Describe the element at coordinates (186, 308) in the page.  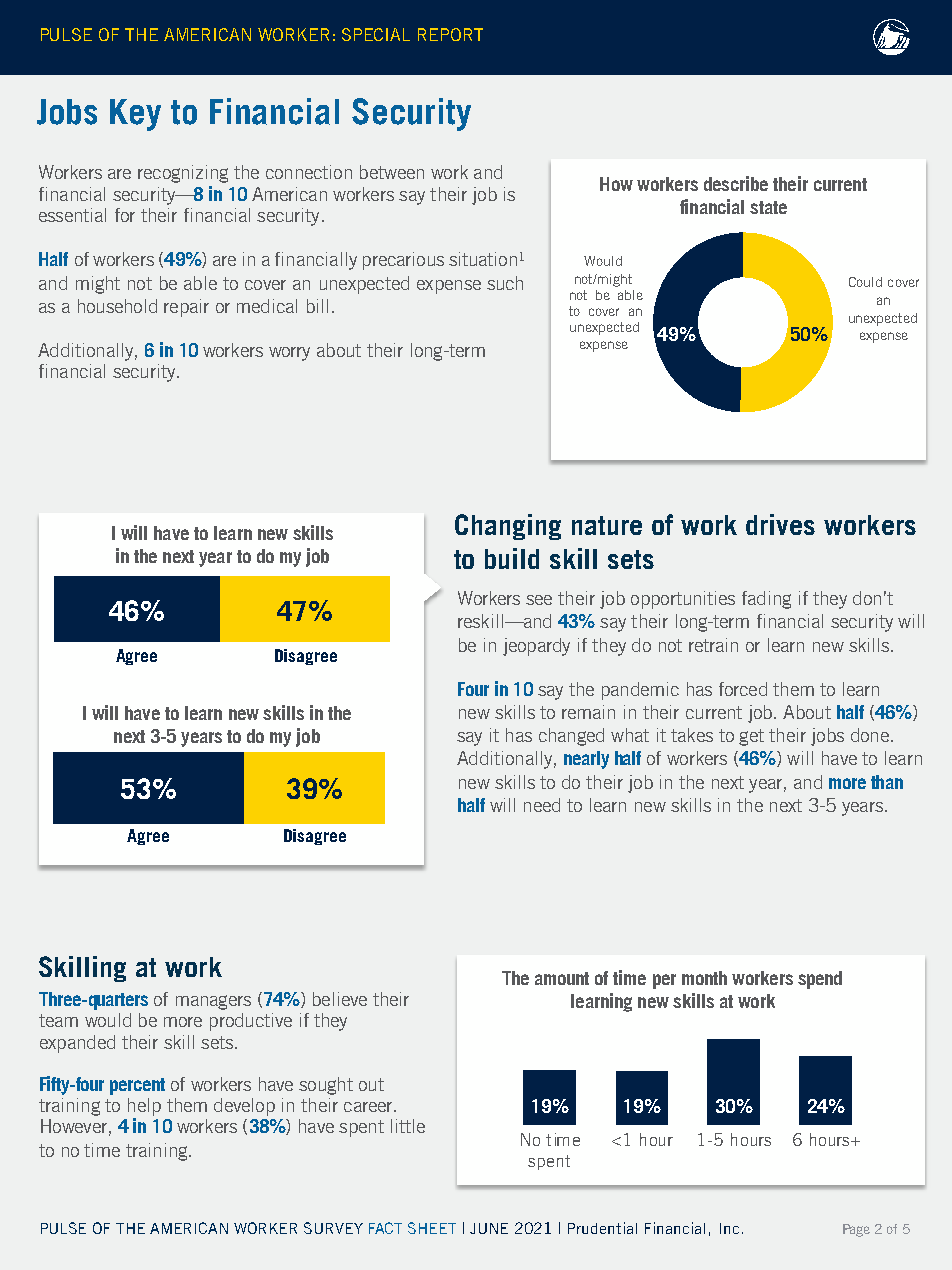
I see `repair` at that location.
